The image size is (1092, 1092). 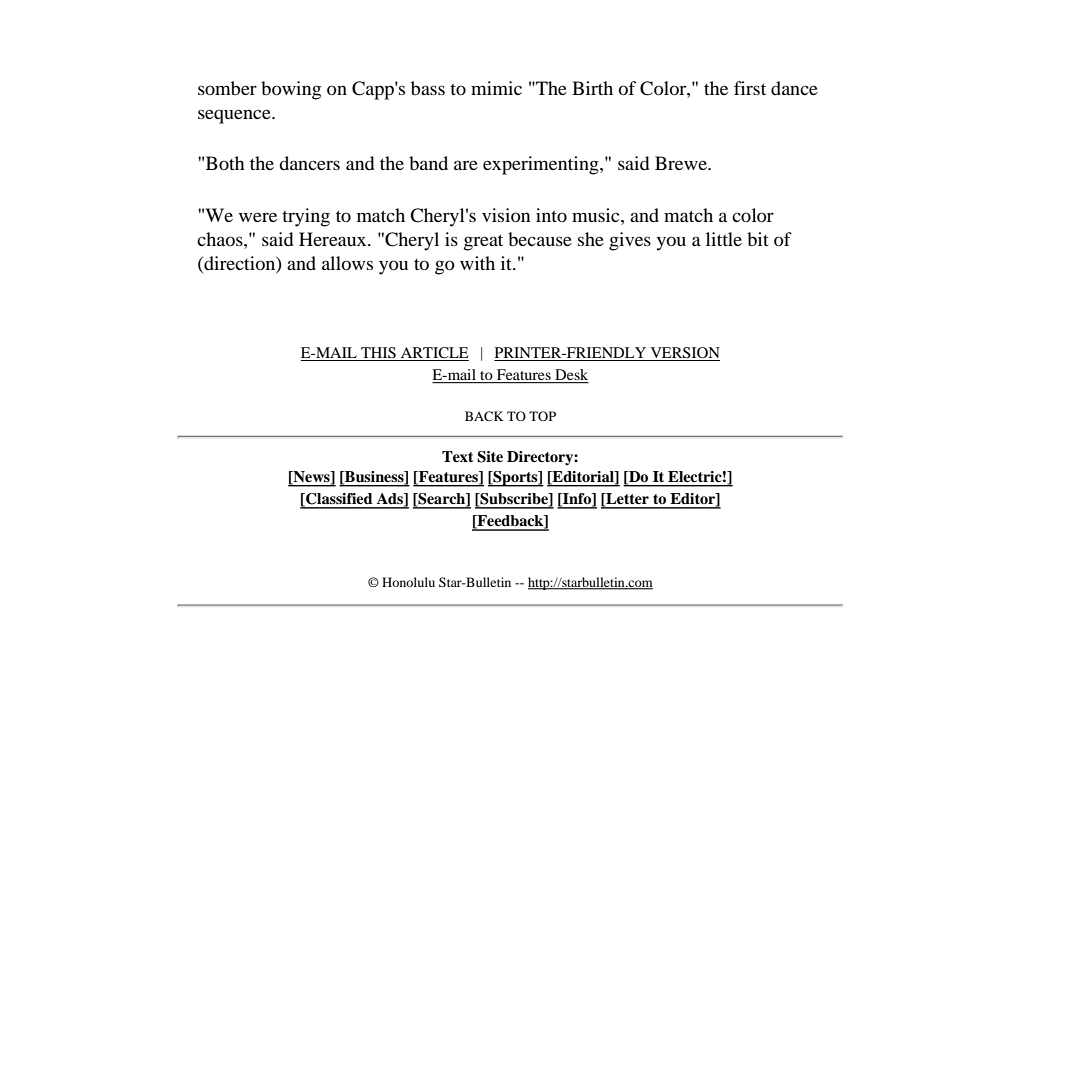 I want to click on mimic, so click(x=496, y=88).
